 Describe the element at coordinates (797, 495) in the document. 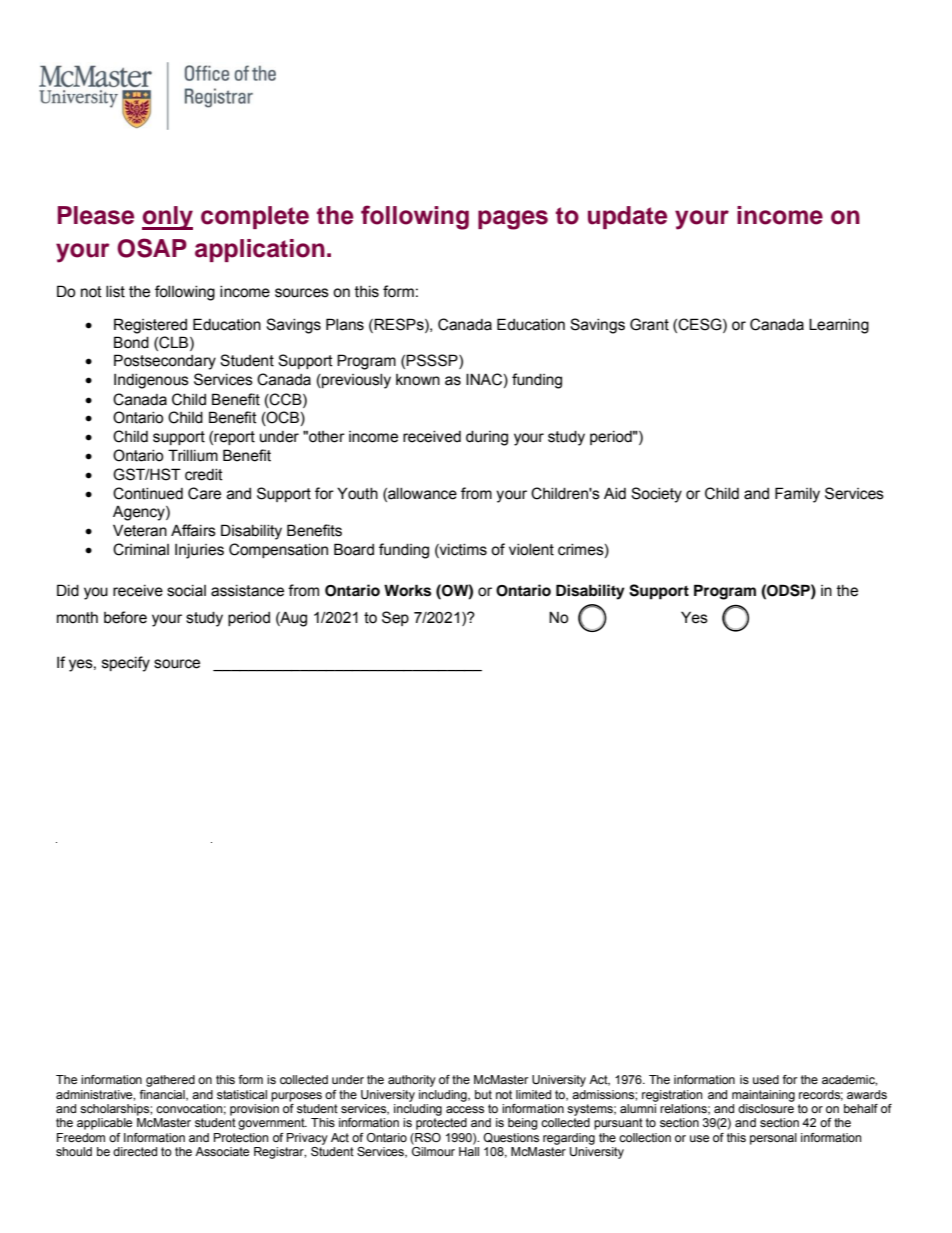

I see `Family` at that location.
